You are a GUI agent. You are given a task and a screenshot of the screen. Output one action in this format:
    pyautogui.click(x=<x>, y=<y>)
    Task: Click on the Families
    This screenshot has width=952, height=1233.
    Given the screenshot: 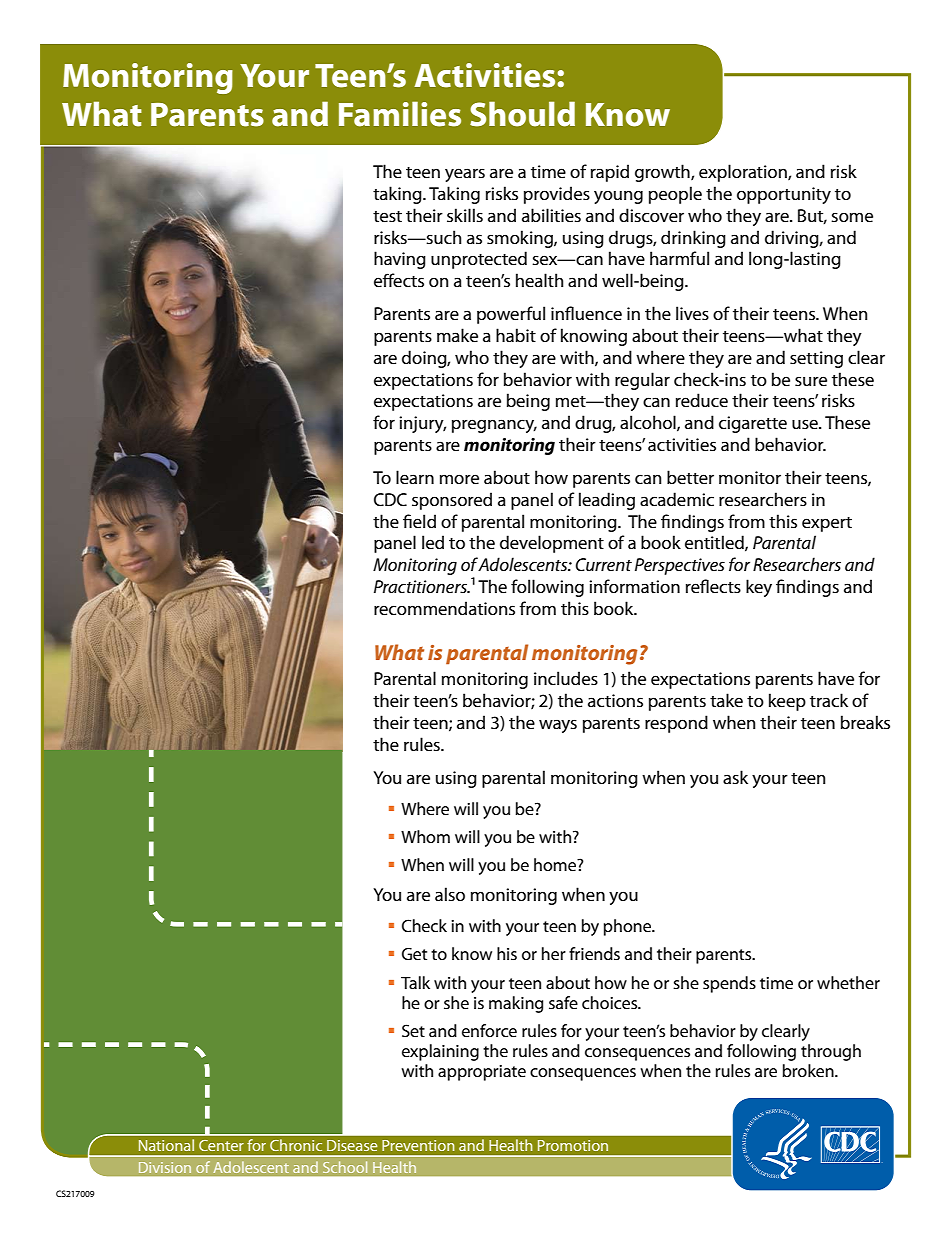 What is the action you would take?
    pyautogui.click(x=400, y=114)
